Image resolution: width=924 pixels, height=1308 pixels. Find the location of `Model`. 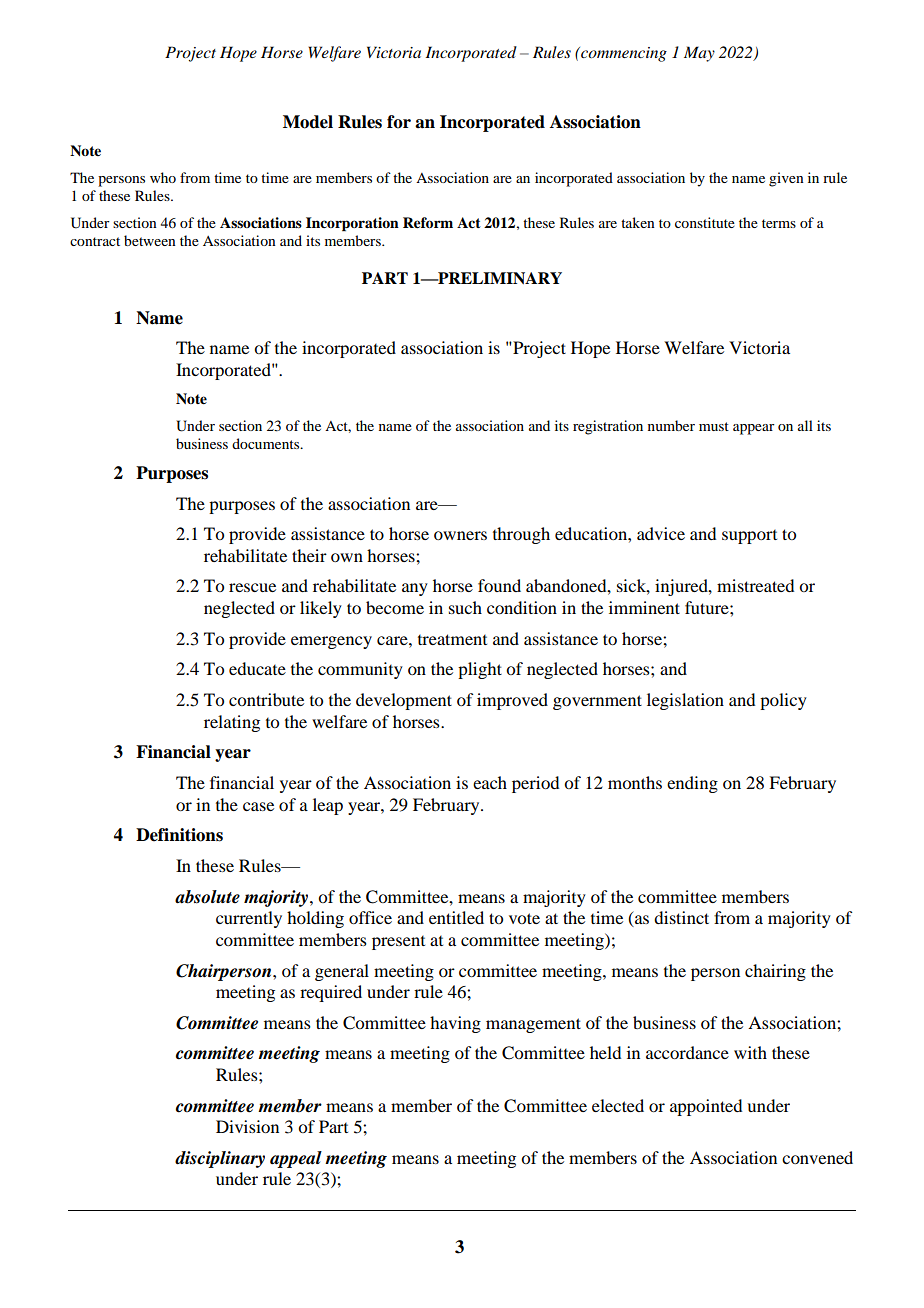

Model is located at coordinates (308, 122).
